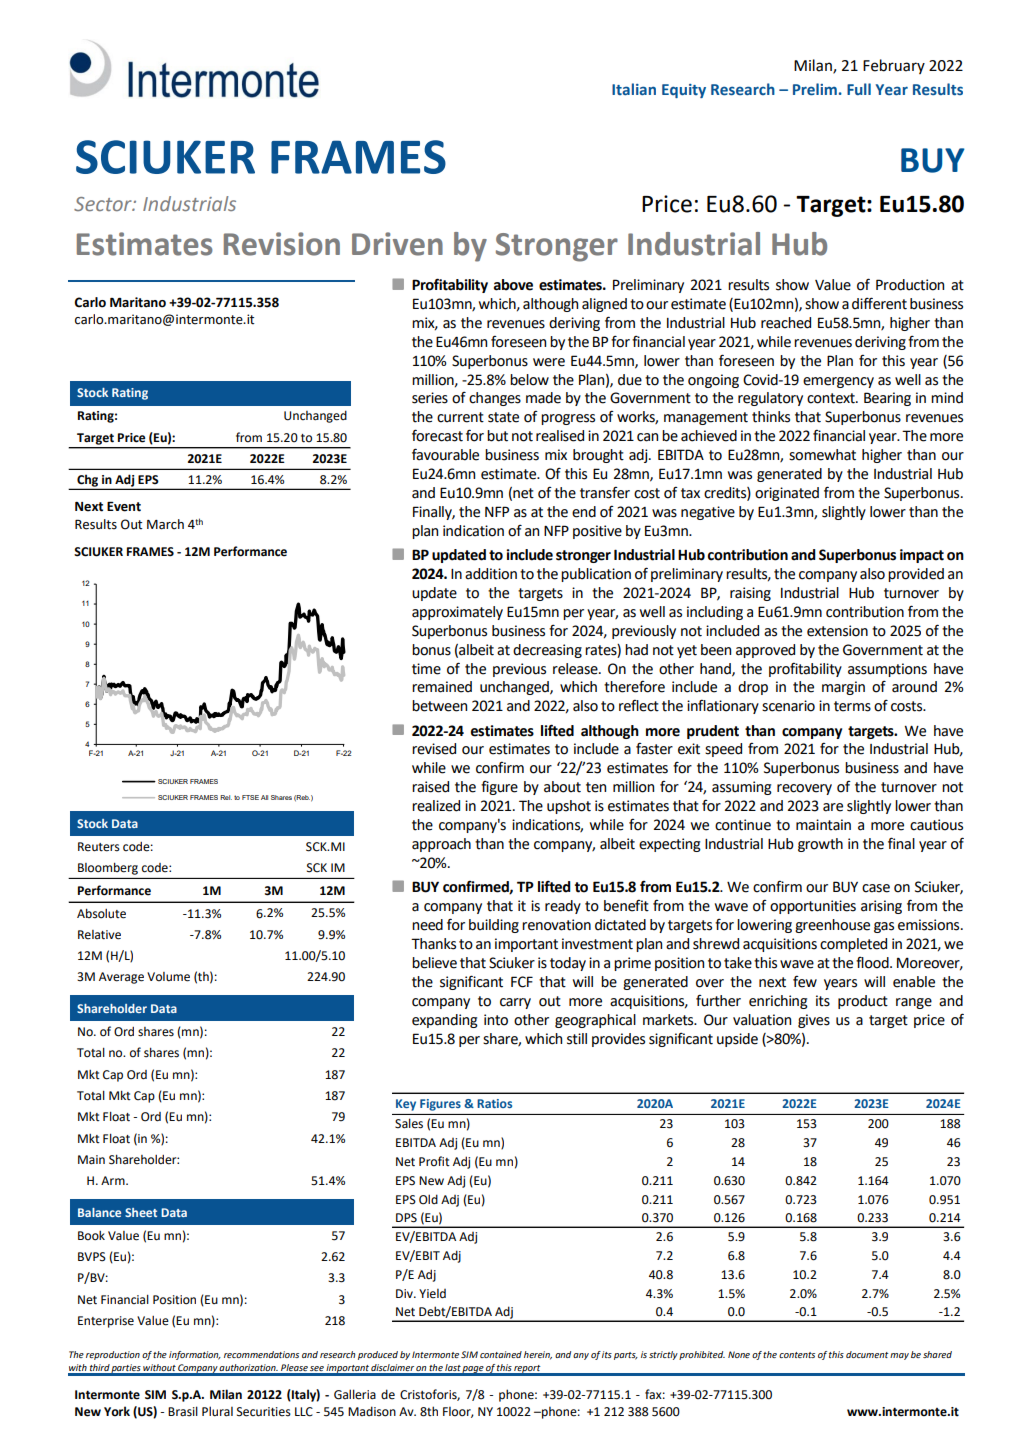 Image resolution: width=1025 pixels, height=1449 pixels. Describe the element at coordinates (501, 1354) in the page. I see `contained` at that location.
